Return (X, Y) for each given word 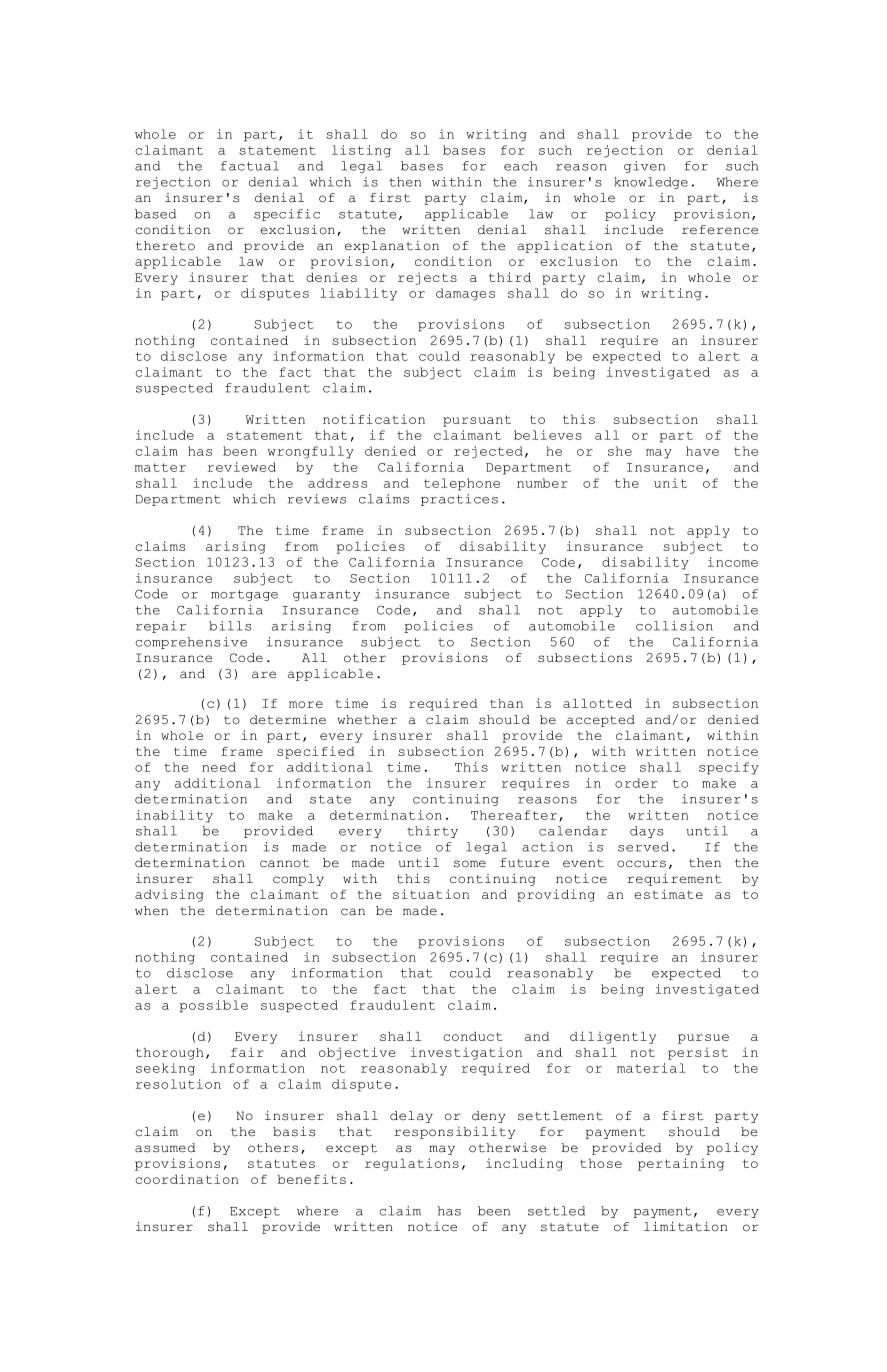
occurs (641, 864)
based (155, 214)
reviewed (241, 467)
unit (670, 483)
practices (459, 500)
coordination (186, 1179)
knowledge (651, 183)
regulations (412, 1164)
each (520, 166)
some (470, 864)
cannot (284, 863)
